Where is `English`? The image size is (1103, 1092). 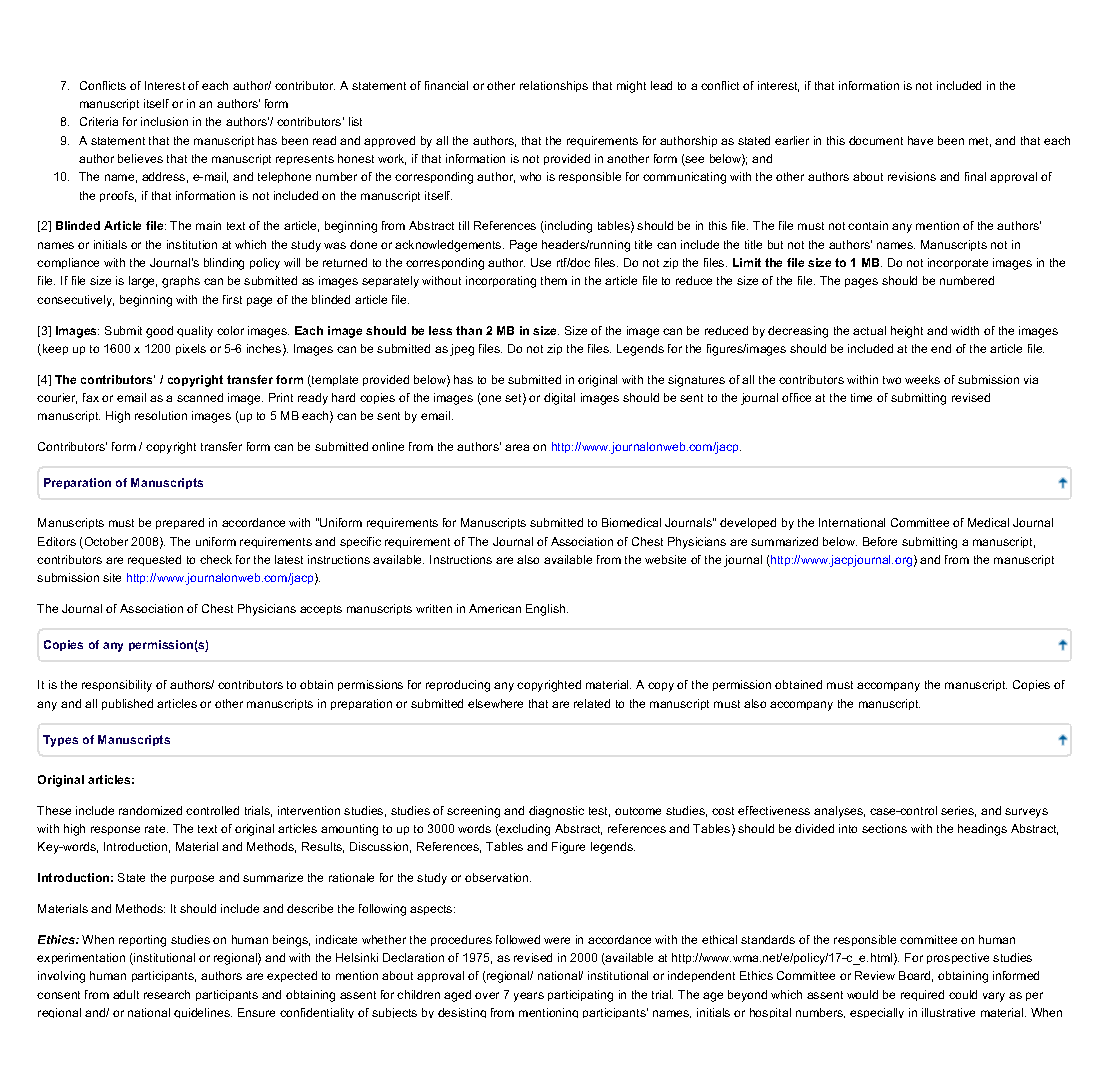
English is located at coordinates (547, 610).
